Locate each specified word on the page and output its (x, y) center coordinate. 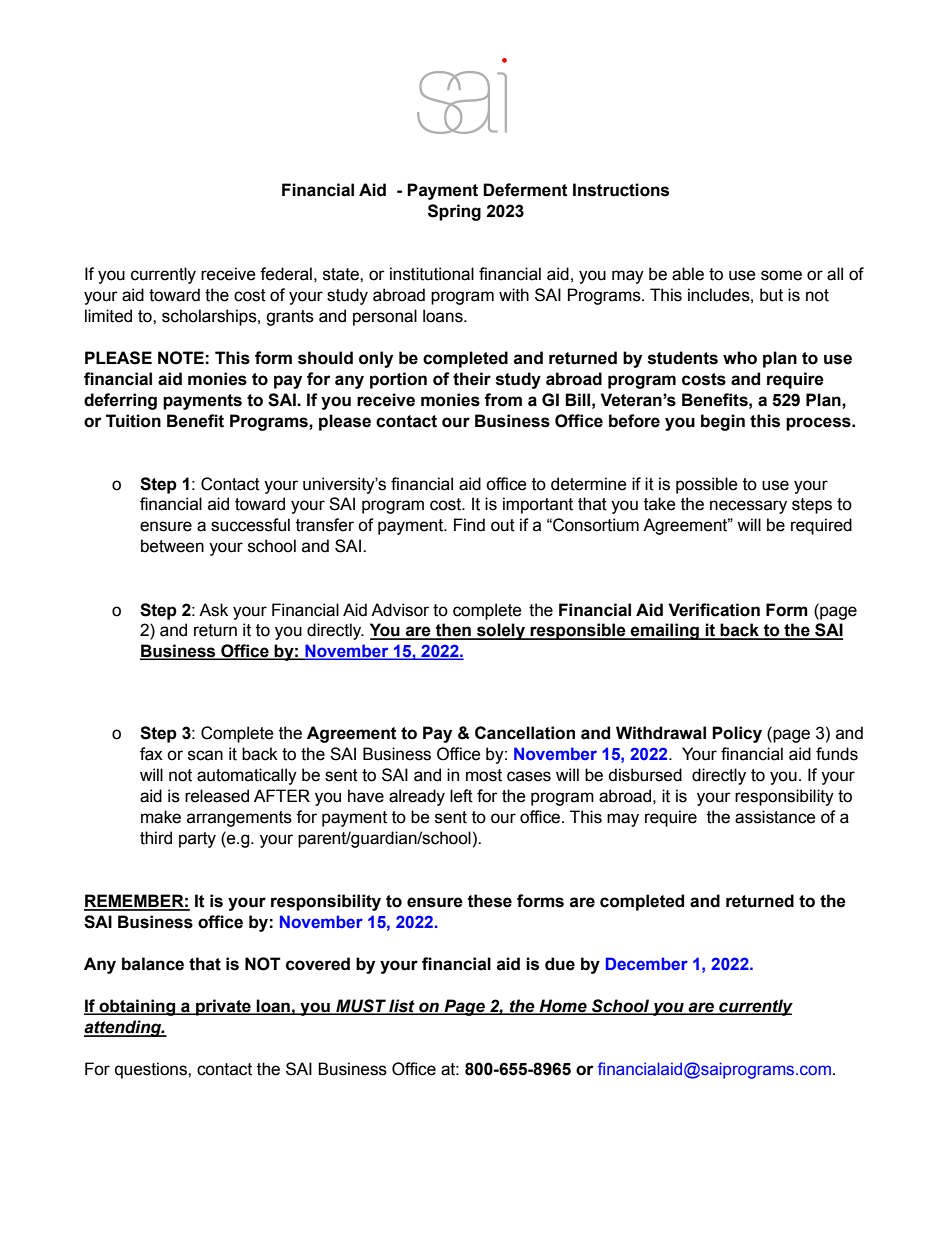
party (197, 840)
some (781, 275)
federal (286, 274)
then (453, 631)
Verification (714, 610)
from (503, 400)
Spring (454, 212)
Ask (213, 610)
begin (723, 422)
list (402, 1007)
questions (152, 1070)
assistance (775, 817)
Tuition (133, 421)
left (461, 796)
